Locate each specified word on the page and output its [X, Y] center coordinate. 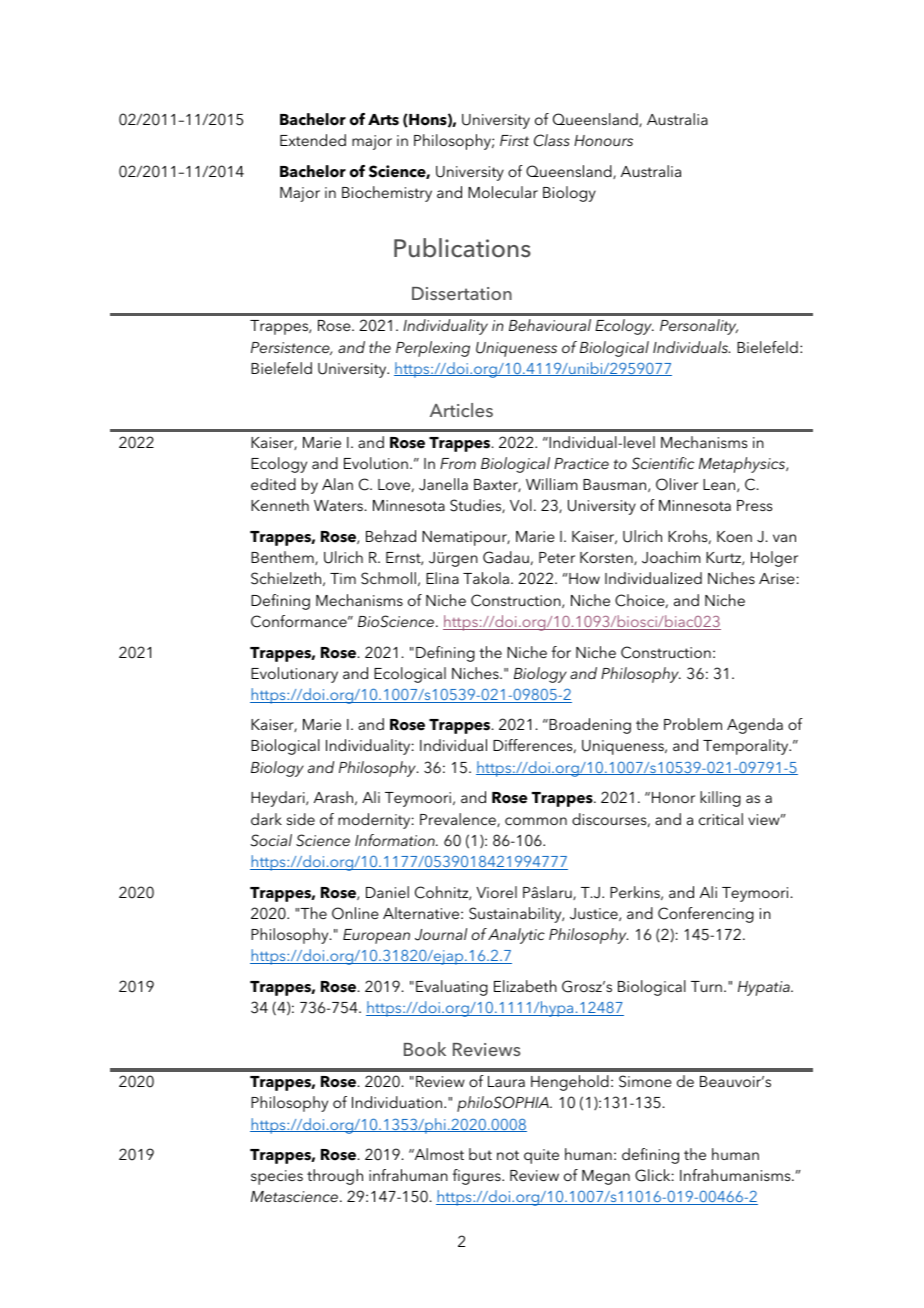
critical [721, 819]
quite [541, 1156]
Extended [313, 140]
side [301, 819]
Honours [603, 140]
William [552, 484]
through [335, 1177]
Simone [645, 1081]
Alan [337, 484]
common [536, 821]
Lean [720, 485]
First [514, 140]
